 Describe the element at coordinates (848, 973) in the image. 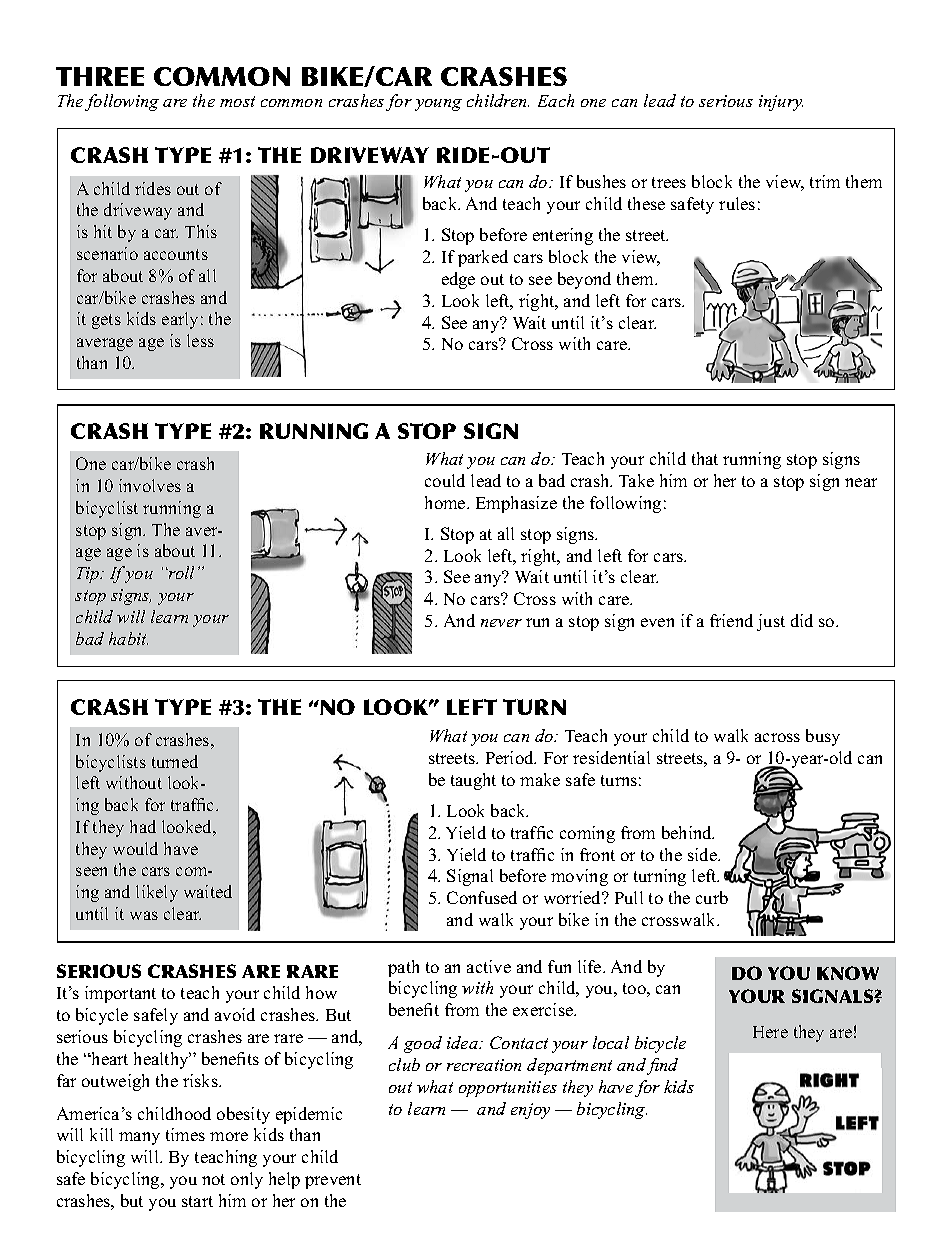

I see `Know` at that location.
